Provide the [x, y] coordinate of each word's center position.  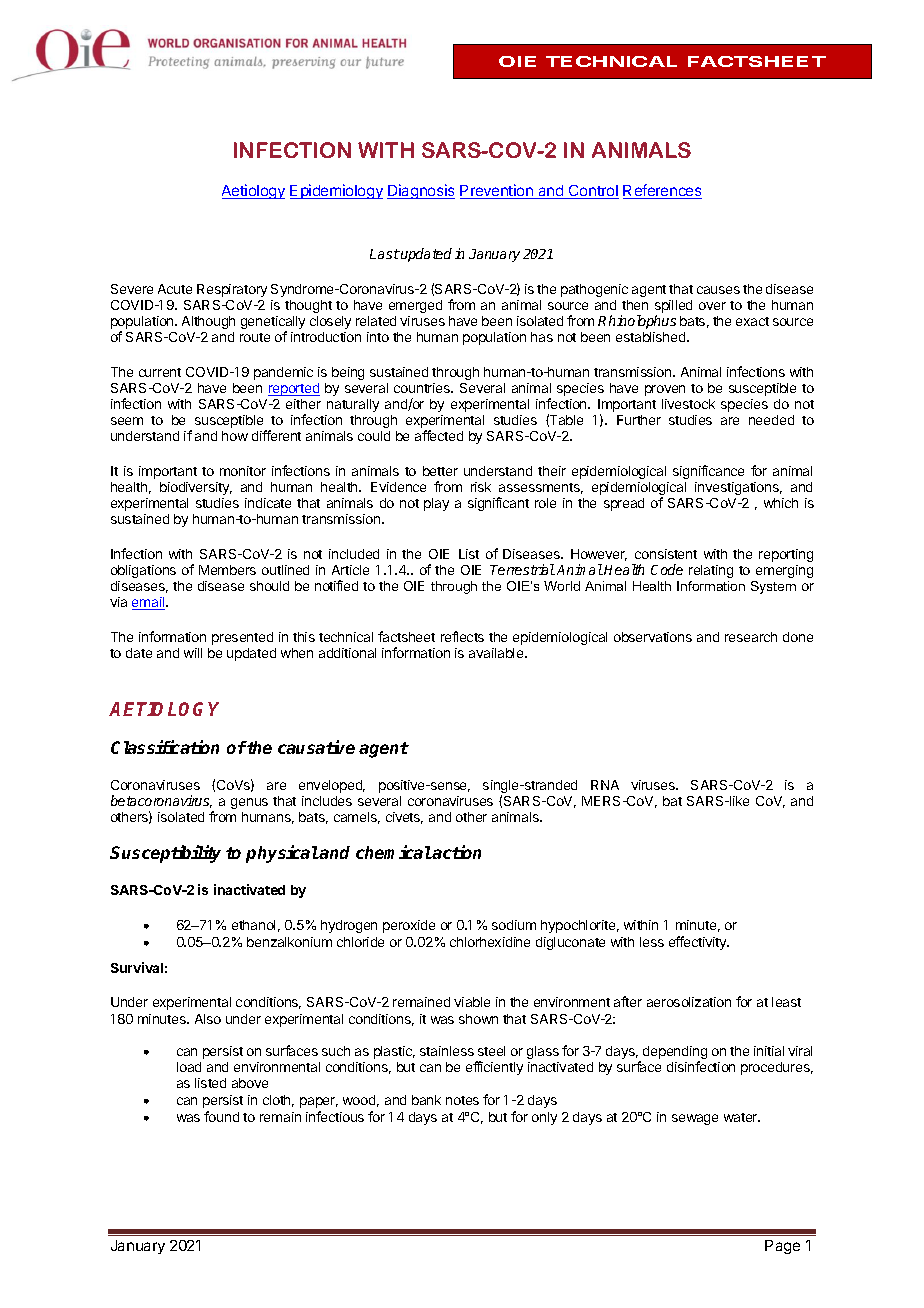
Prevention [497, 191]
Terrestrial [522, 569]
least [786, 1002]
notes [462, 1100]
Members [227, 570]
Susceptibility [165, 854]
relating [711, 571]
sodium [514, 925]
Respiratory [232, 290]
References [662, 191]
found [221, 1116]
